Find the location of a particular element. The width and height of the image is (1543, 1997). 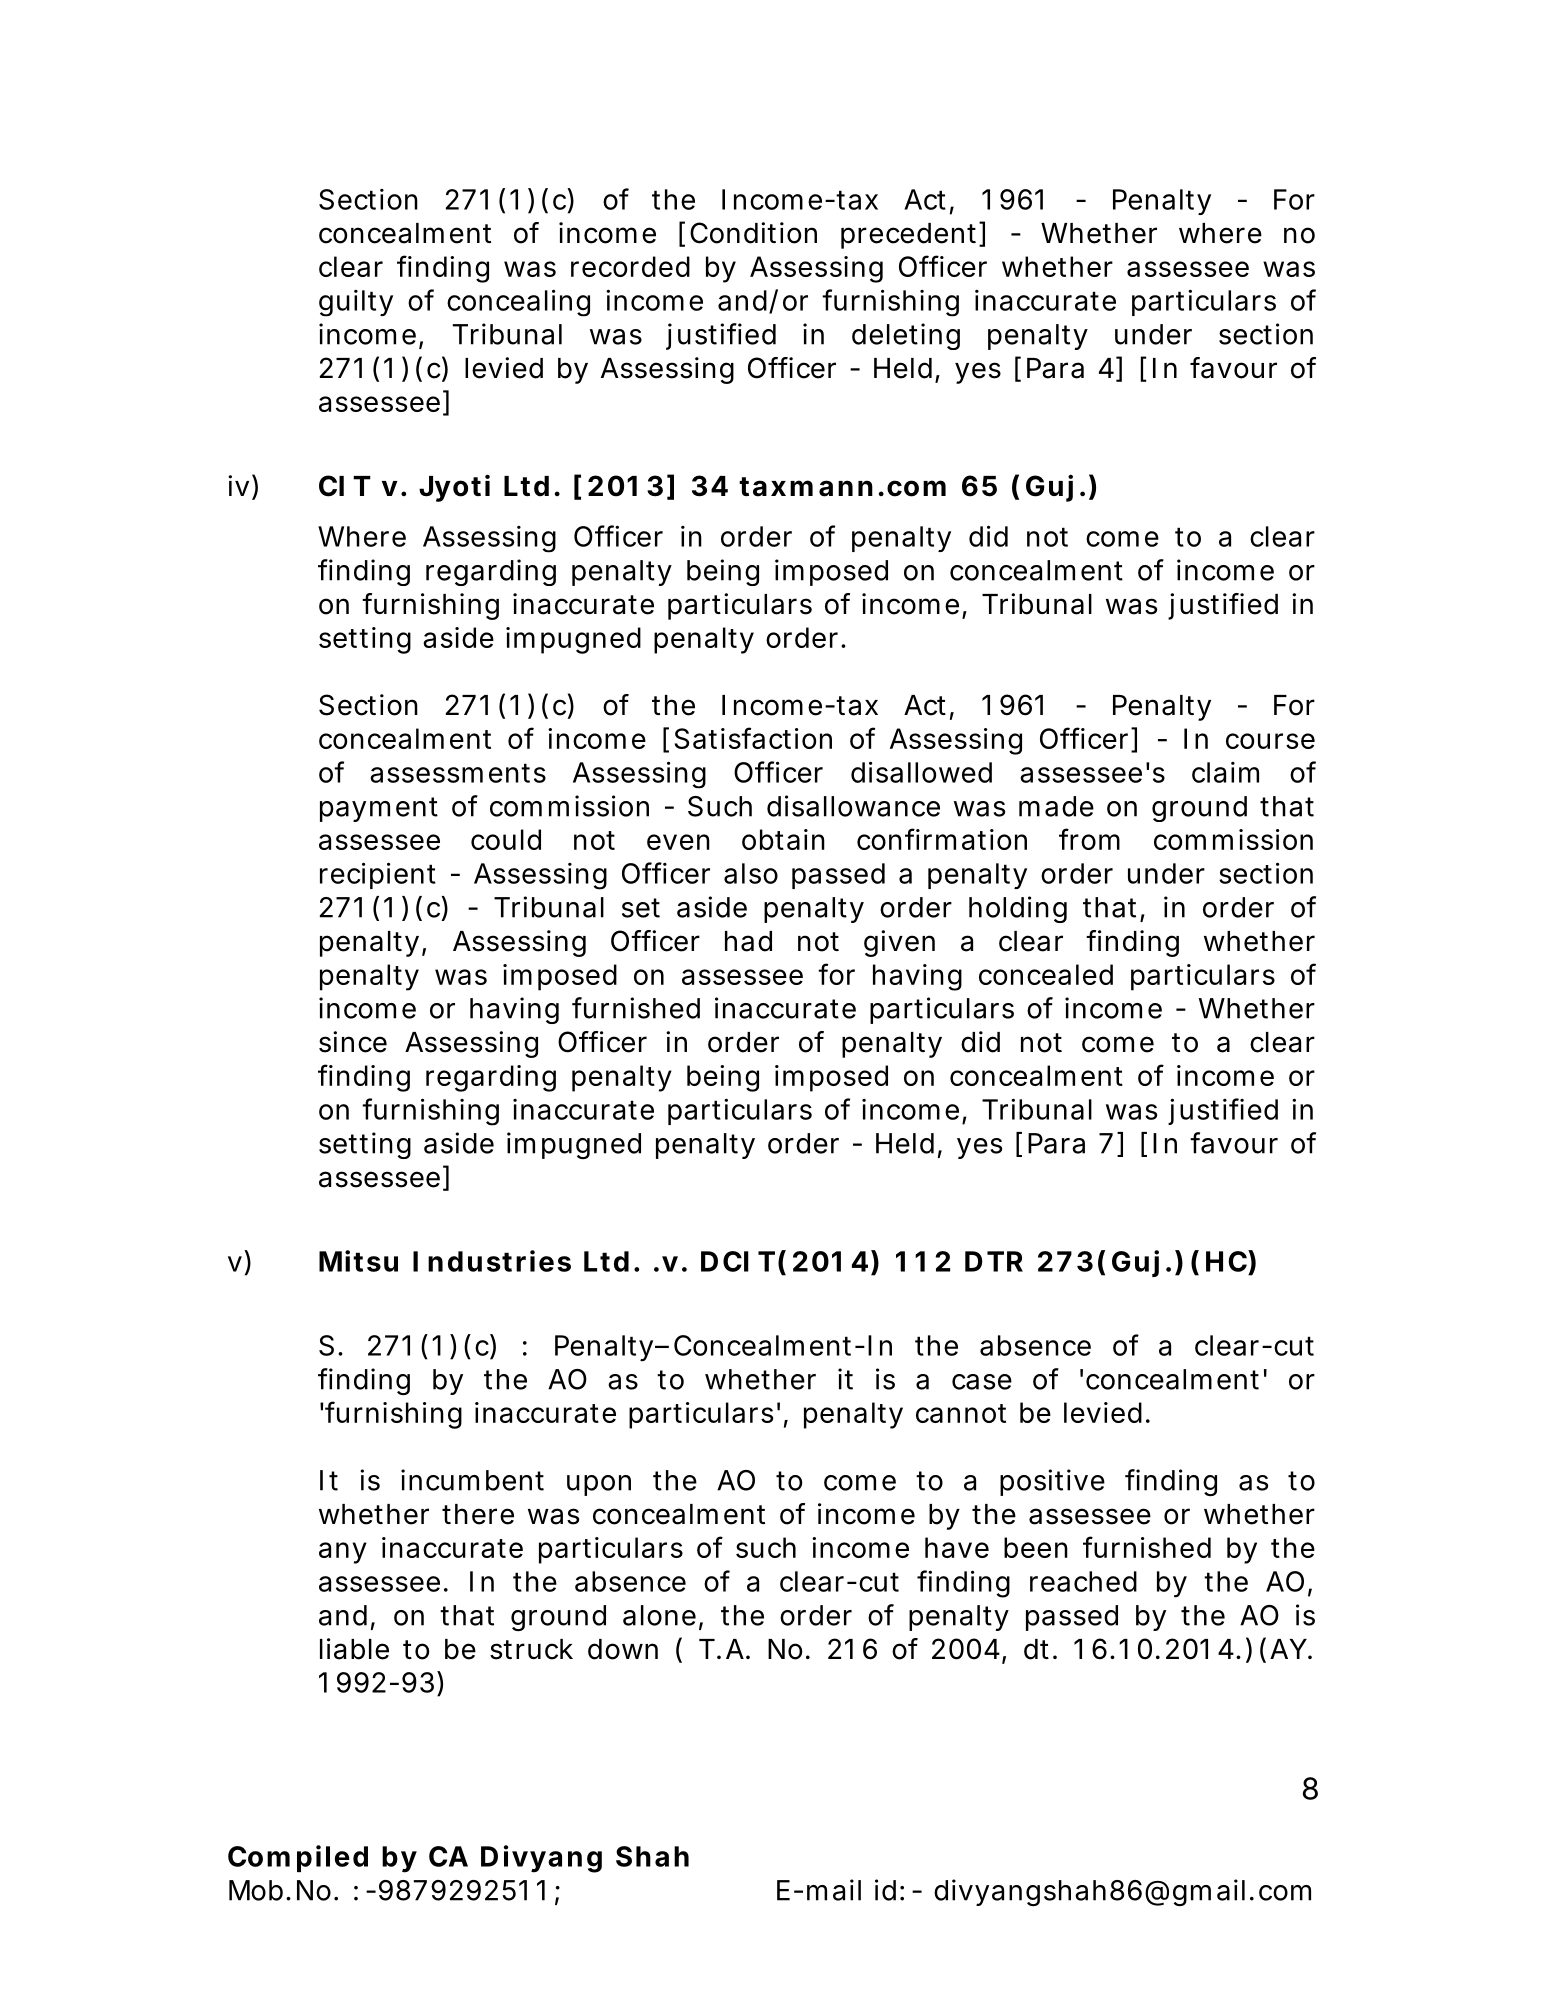

deleting is located at coordinates (906, 336).
